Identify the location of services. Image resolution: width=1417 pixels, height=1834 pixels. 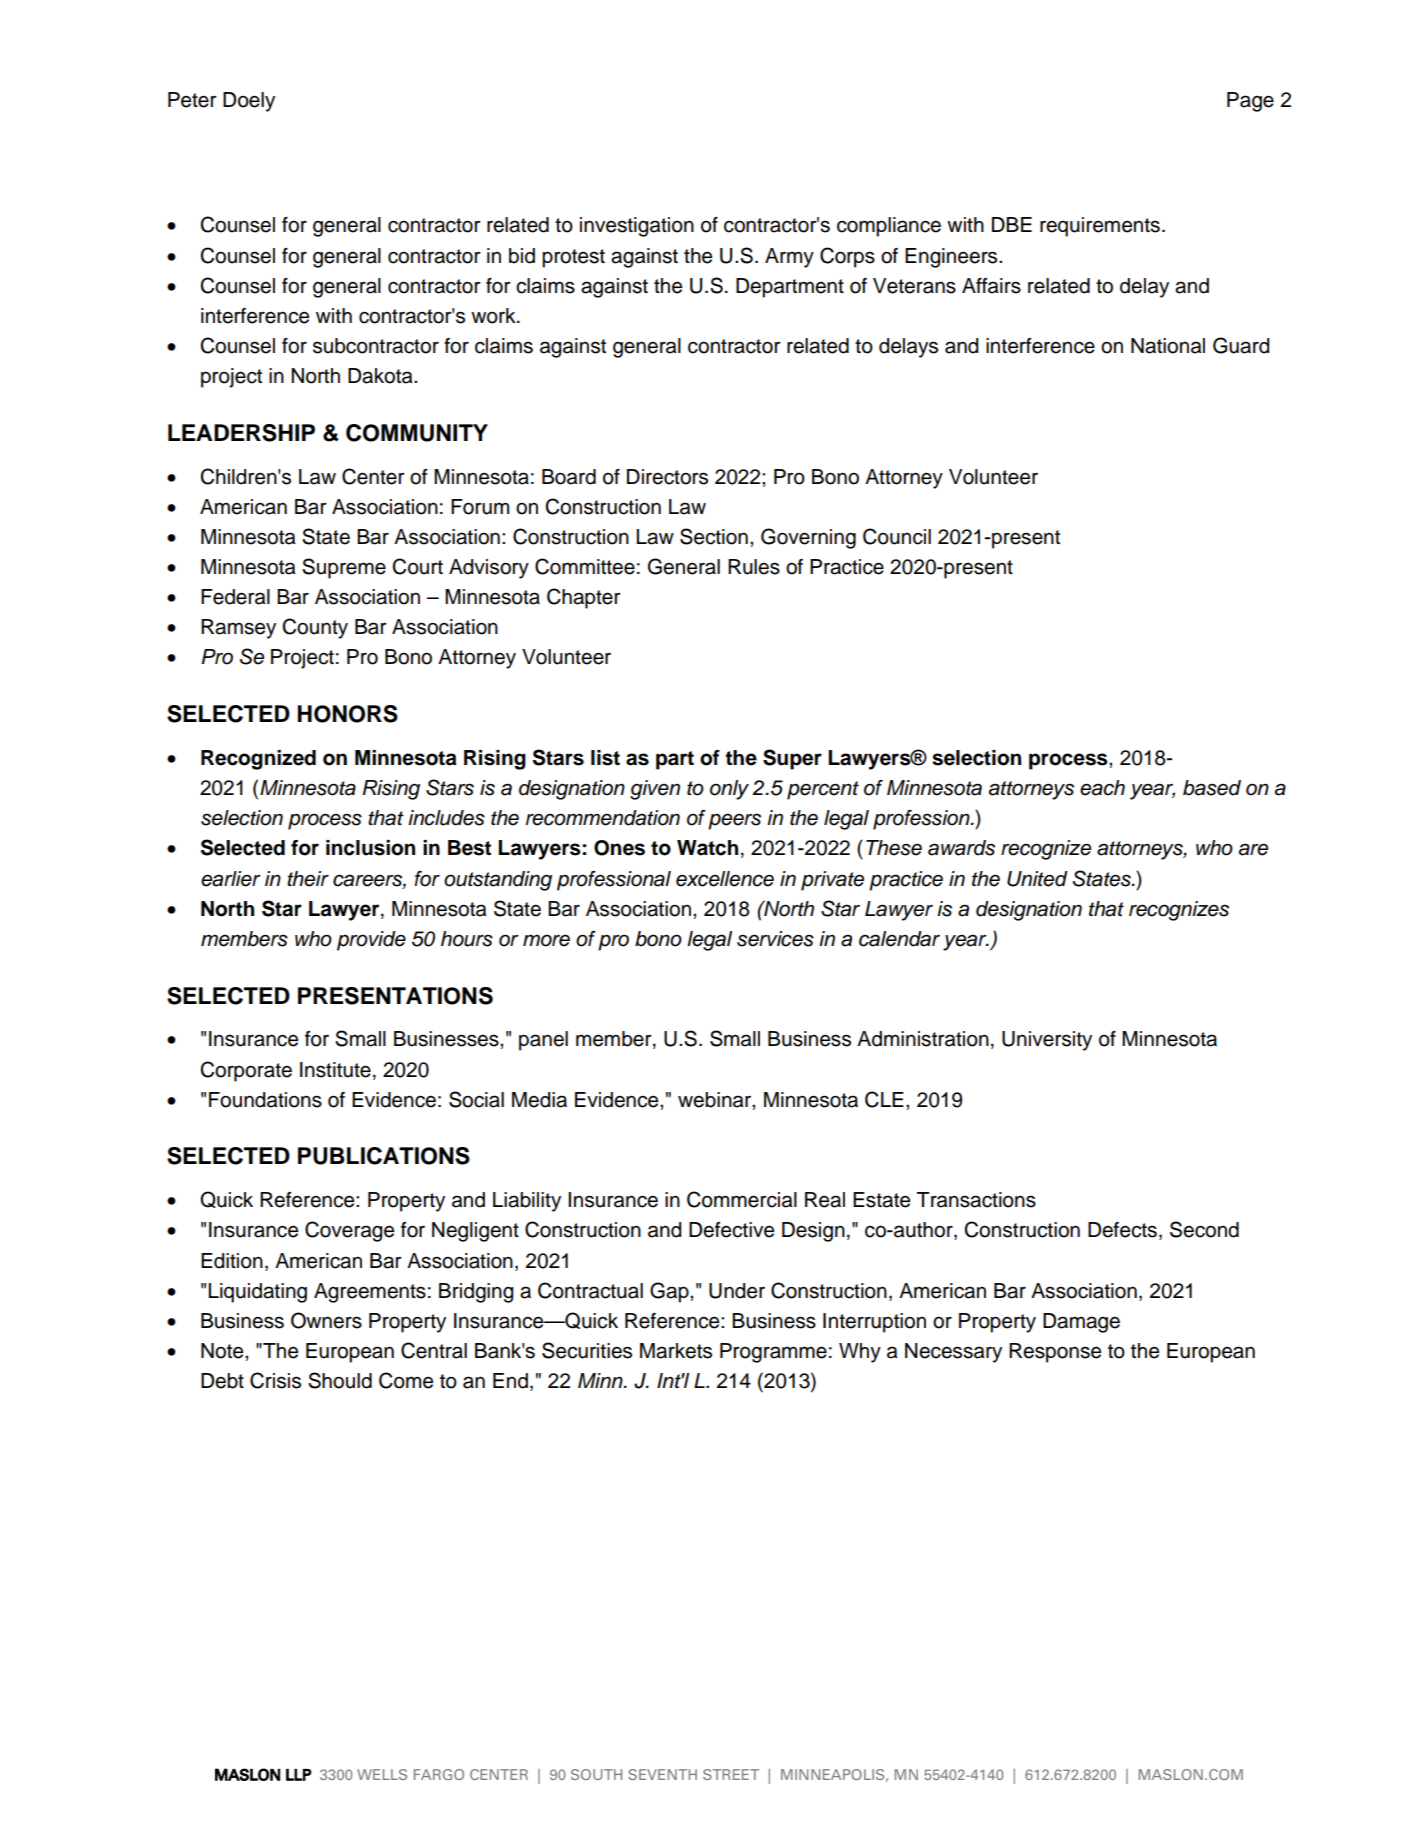
(775, 939).
